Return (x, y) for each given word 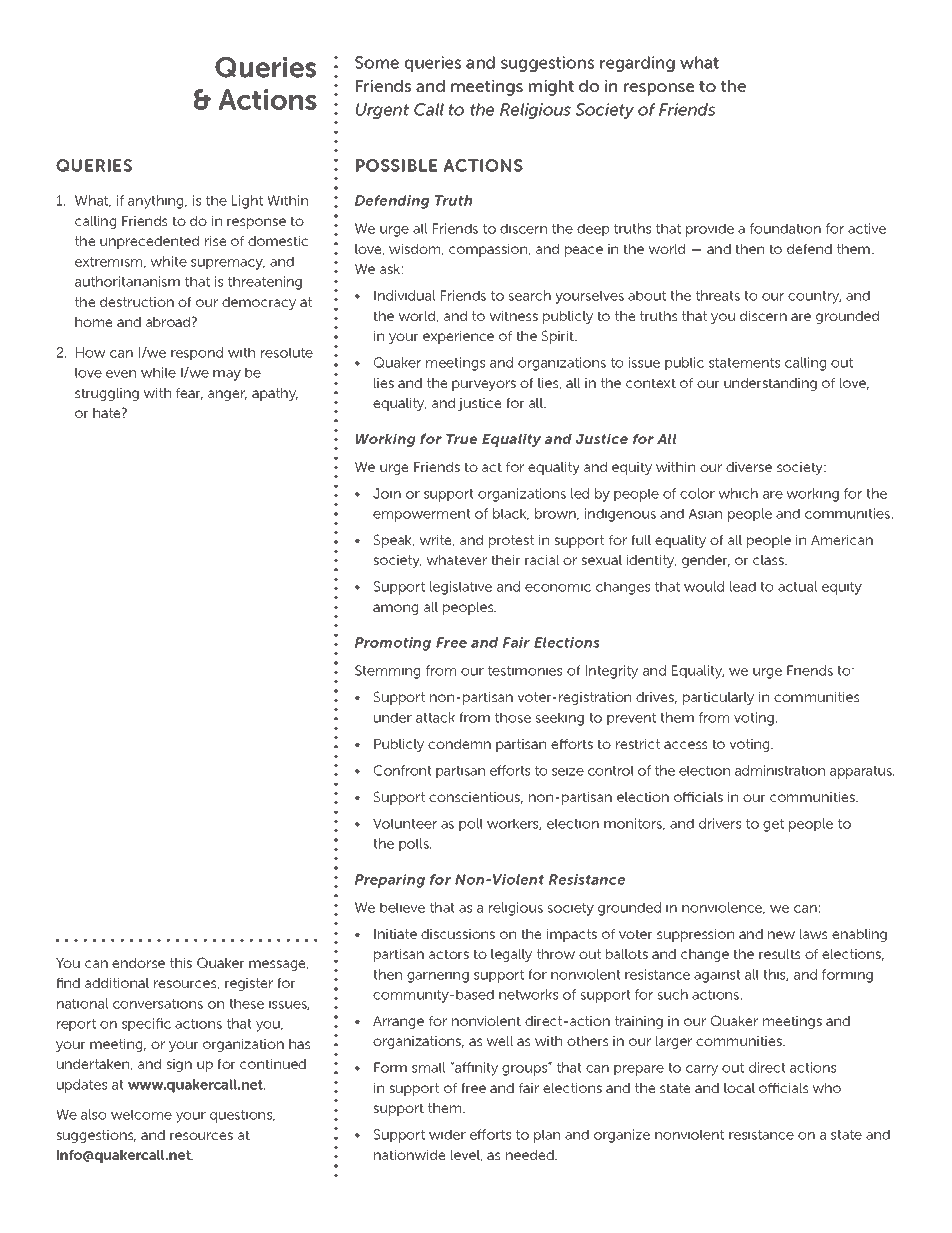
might (551, 88)
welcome (141, 1114)
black (511, 514)
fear (189, 394)
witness (513, 316)
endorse (138, 963)
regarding (637, 64)
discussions (458, 934)
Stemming (387, 672)
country (814, 297)
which (738, 493)
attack (435, 717)
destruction (137, 302)
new (781, 935)
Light (247, 202)
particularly (718, 698)
